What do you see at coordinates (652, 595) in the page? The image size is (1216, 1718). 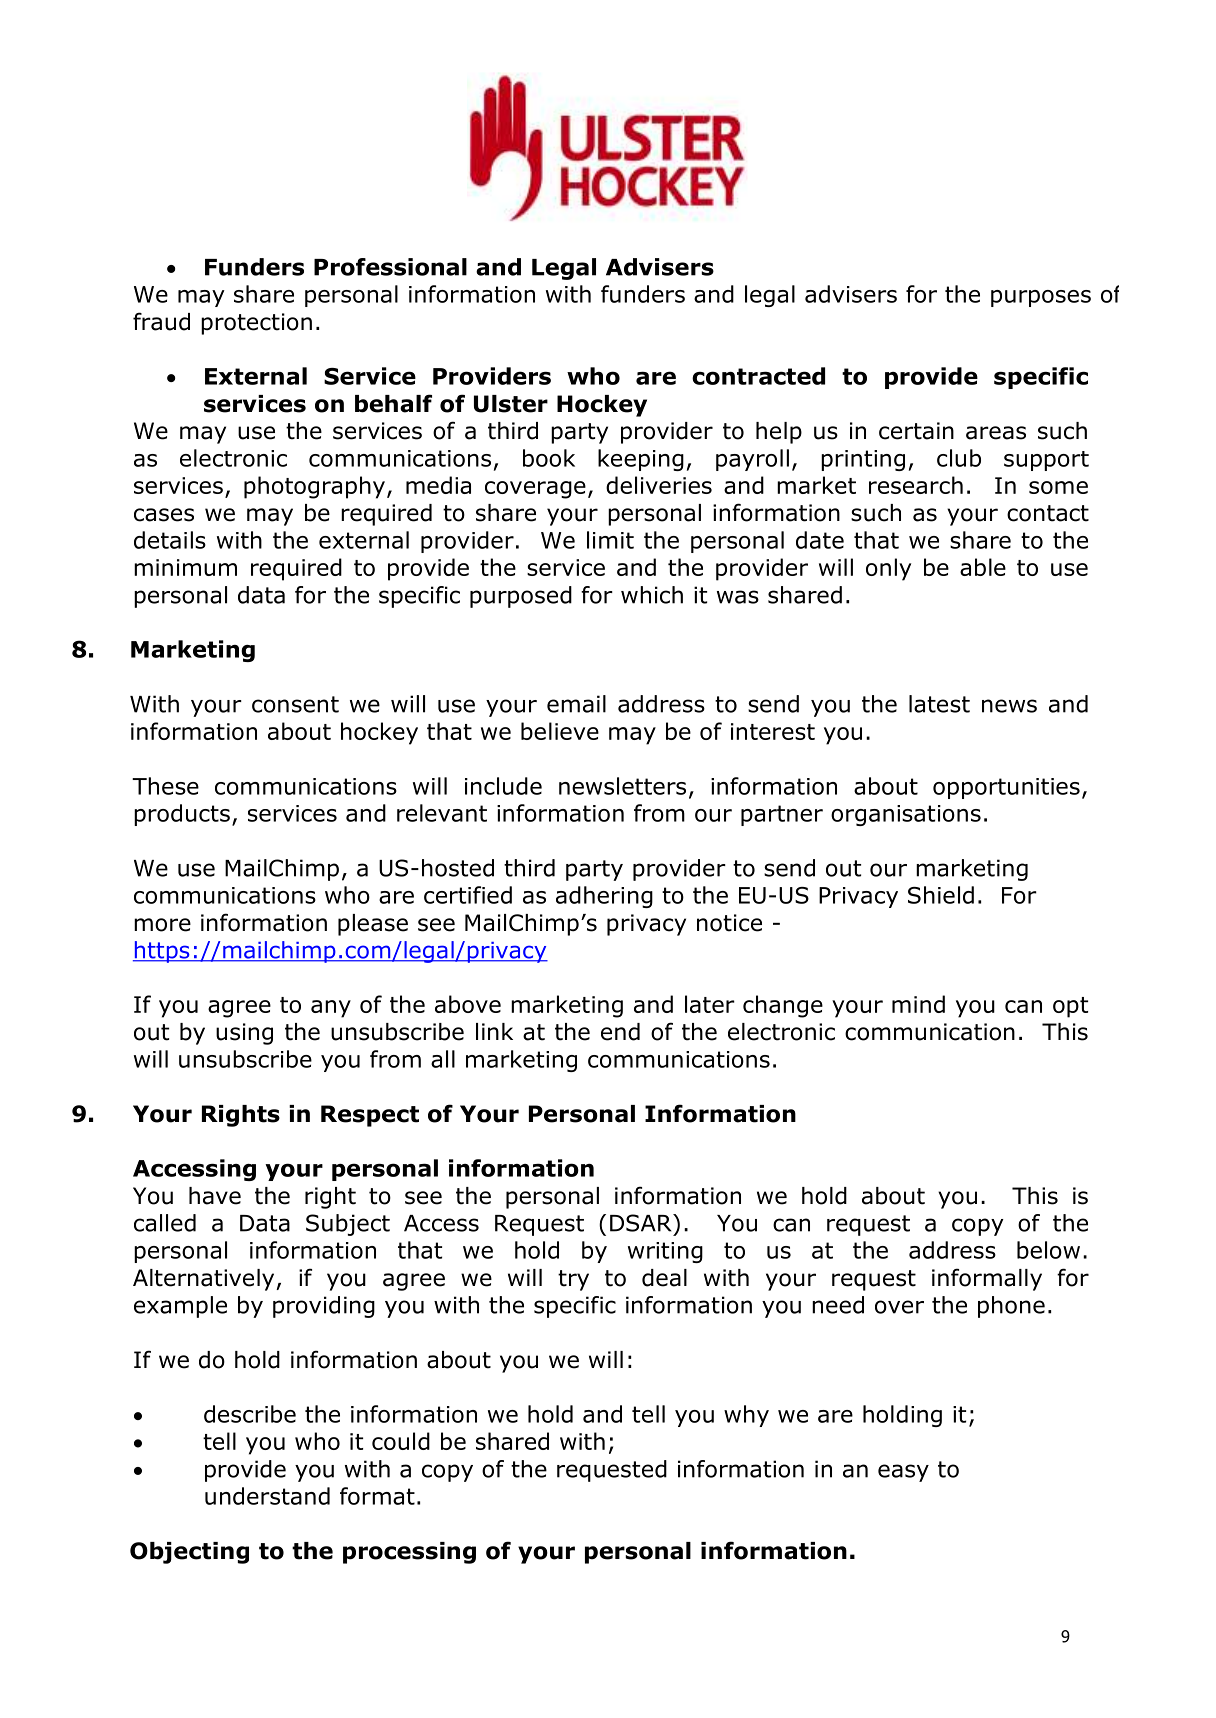 I see `which` at bounding box center [652, 595].
